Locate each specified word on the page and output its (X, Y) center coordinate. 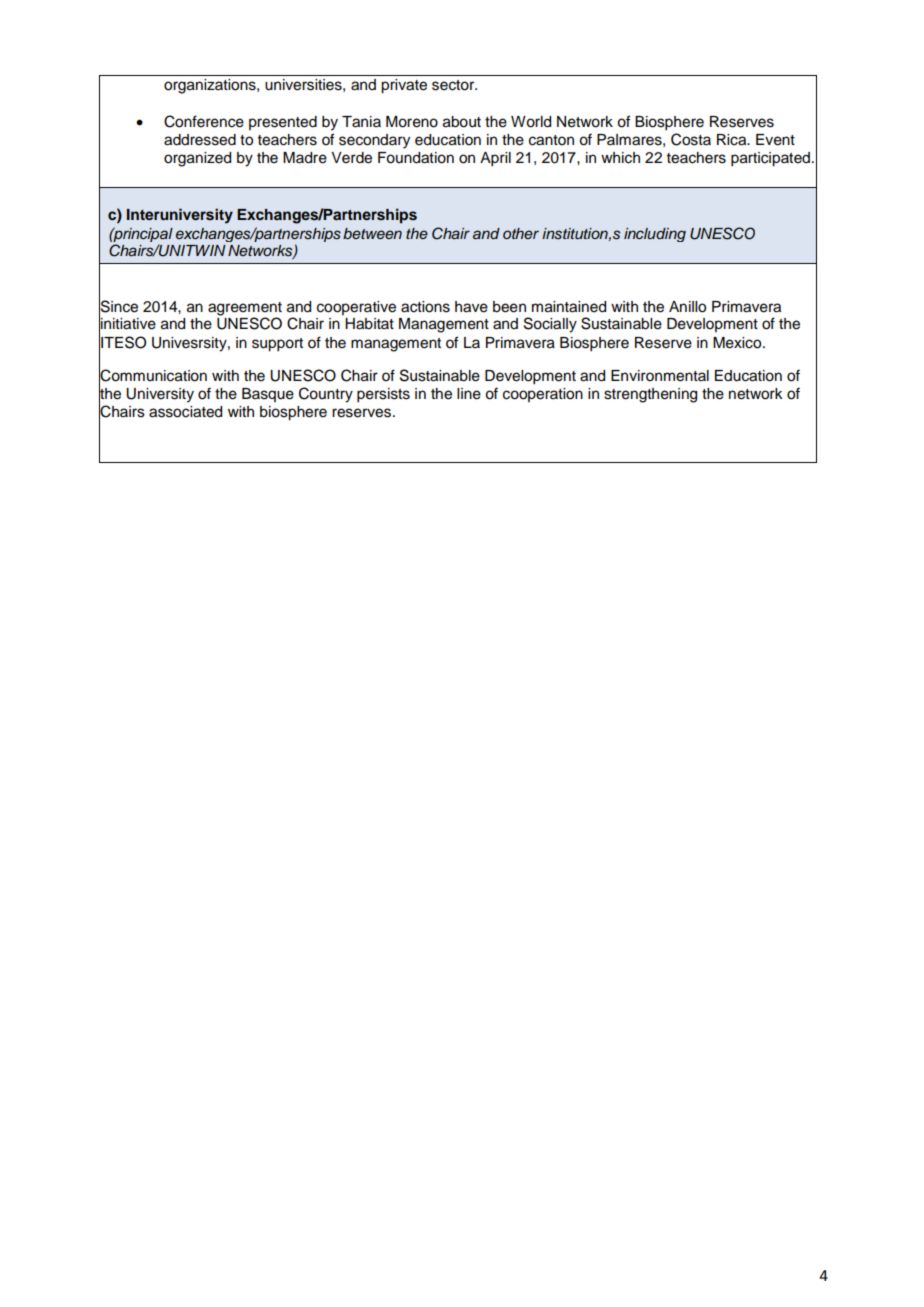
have (471, 307)
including (655, 235)
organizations (211, 86)
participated (770, 159)
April (495, 159)
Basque (268, 395)
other (521, 233)
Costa (691, 139)
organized (197, 159)
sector (454, 85)
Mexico (738, 343)
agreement (245, 309)
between (372, 233)
